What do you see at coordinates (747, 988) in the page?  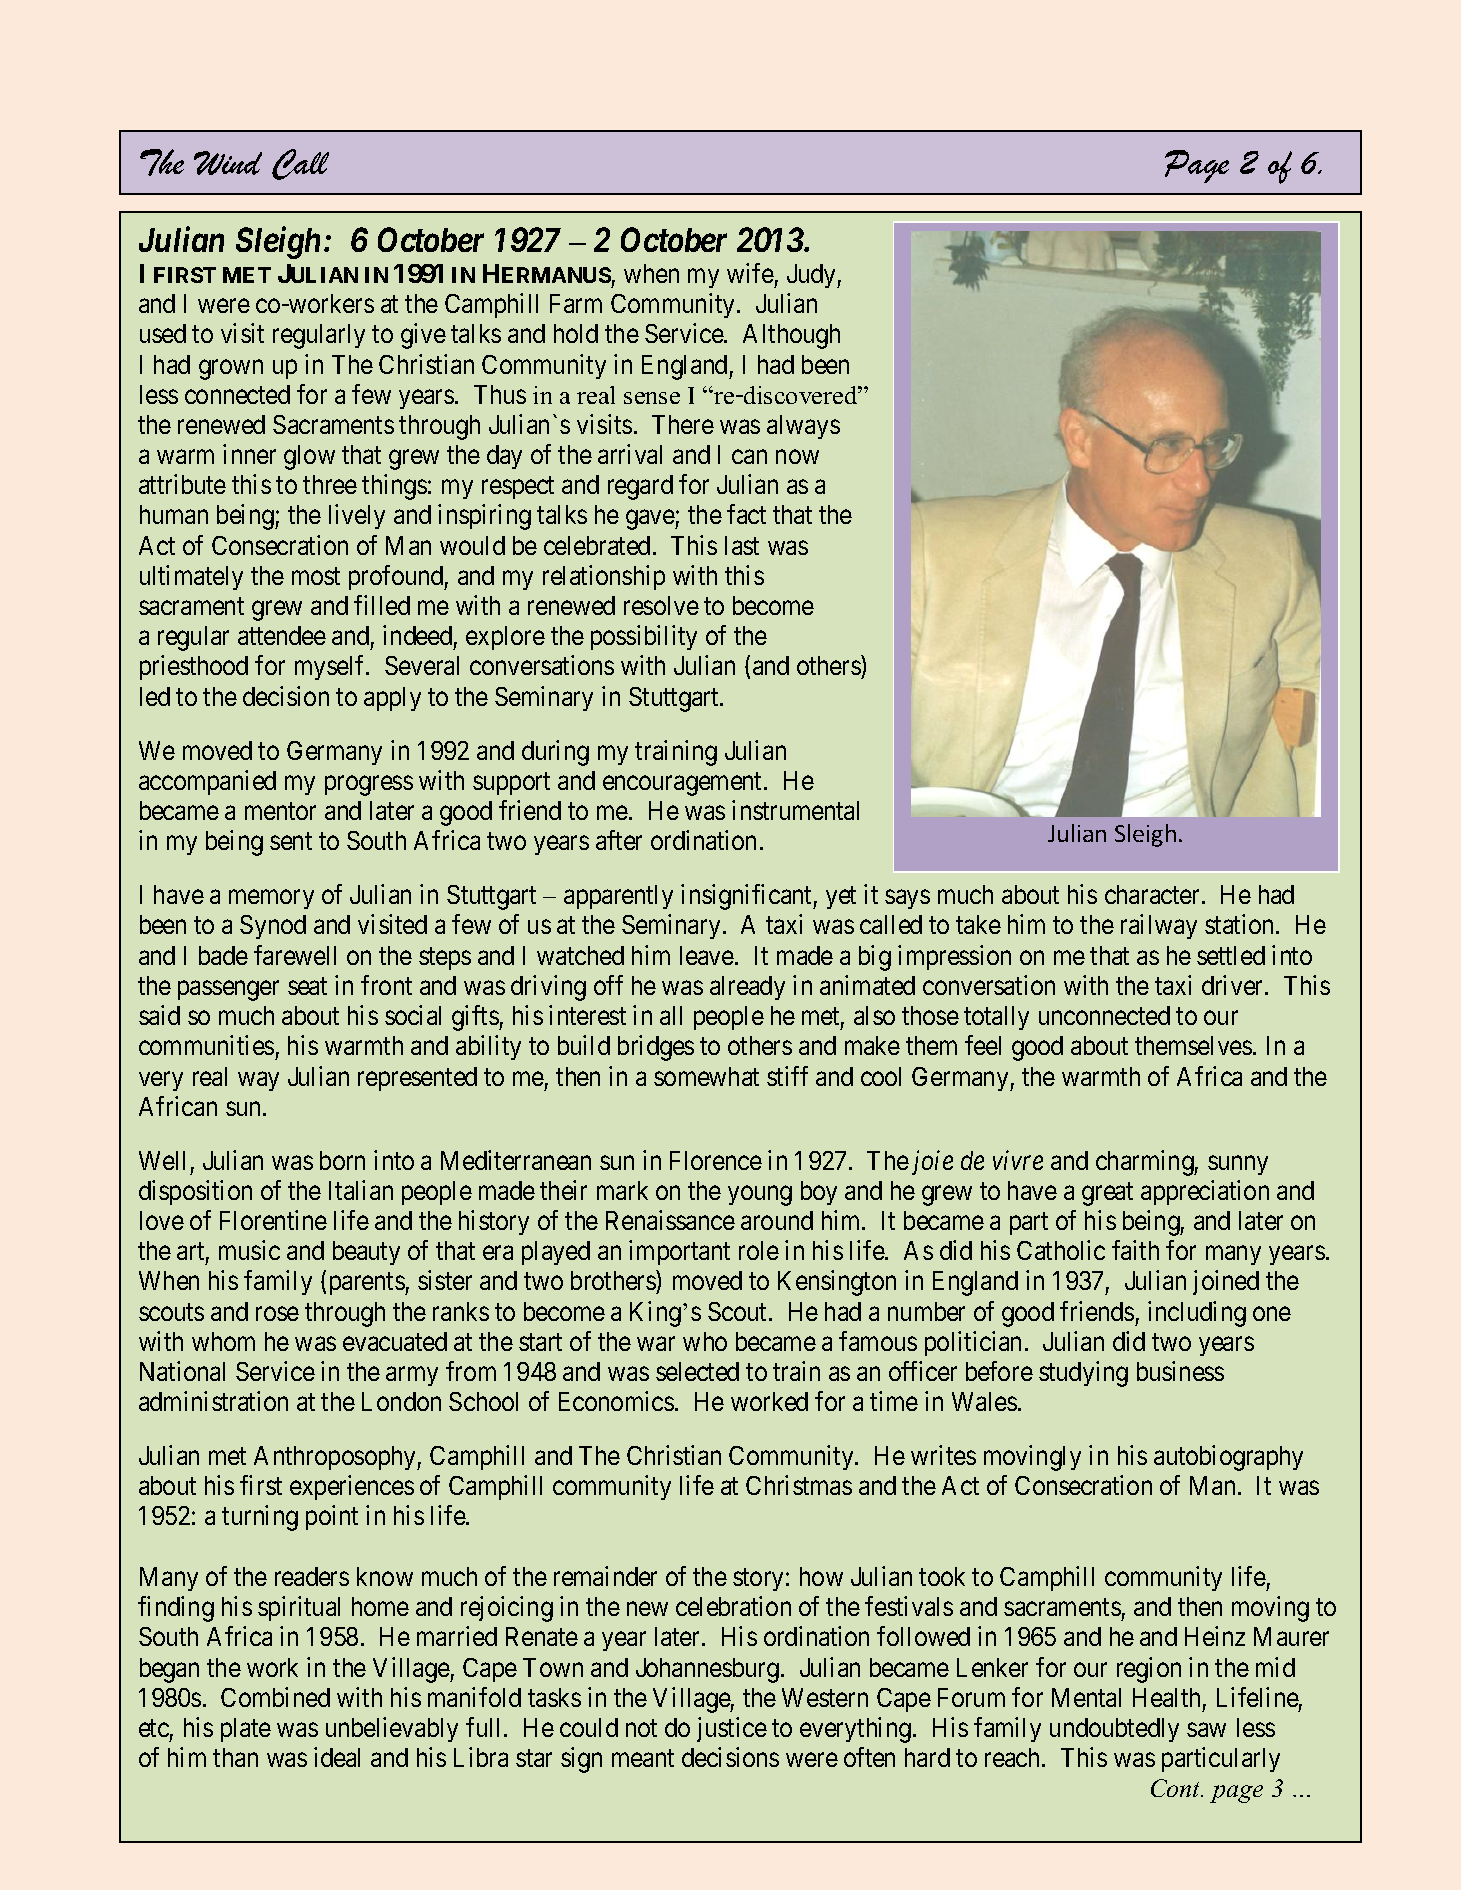 I see `already` at bounding box center [747, 988].
